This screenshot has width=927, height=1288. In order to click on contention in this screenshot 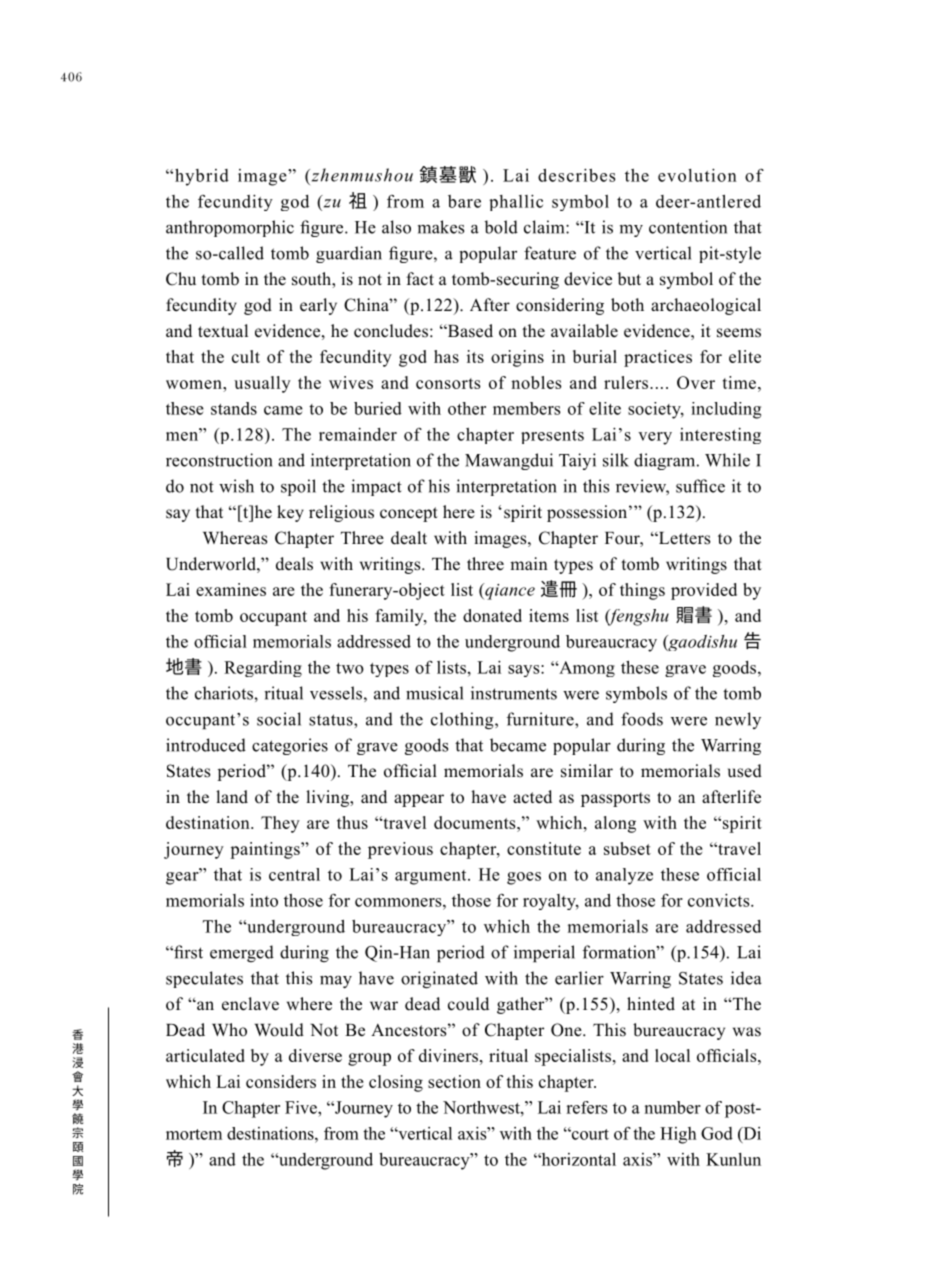, I will do `click(688, 227)`.
